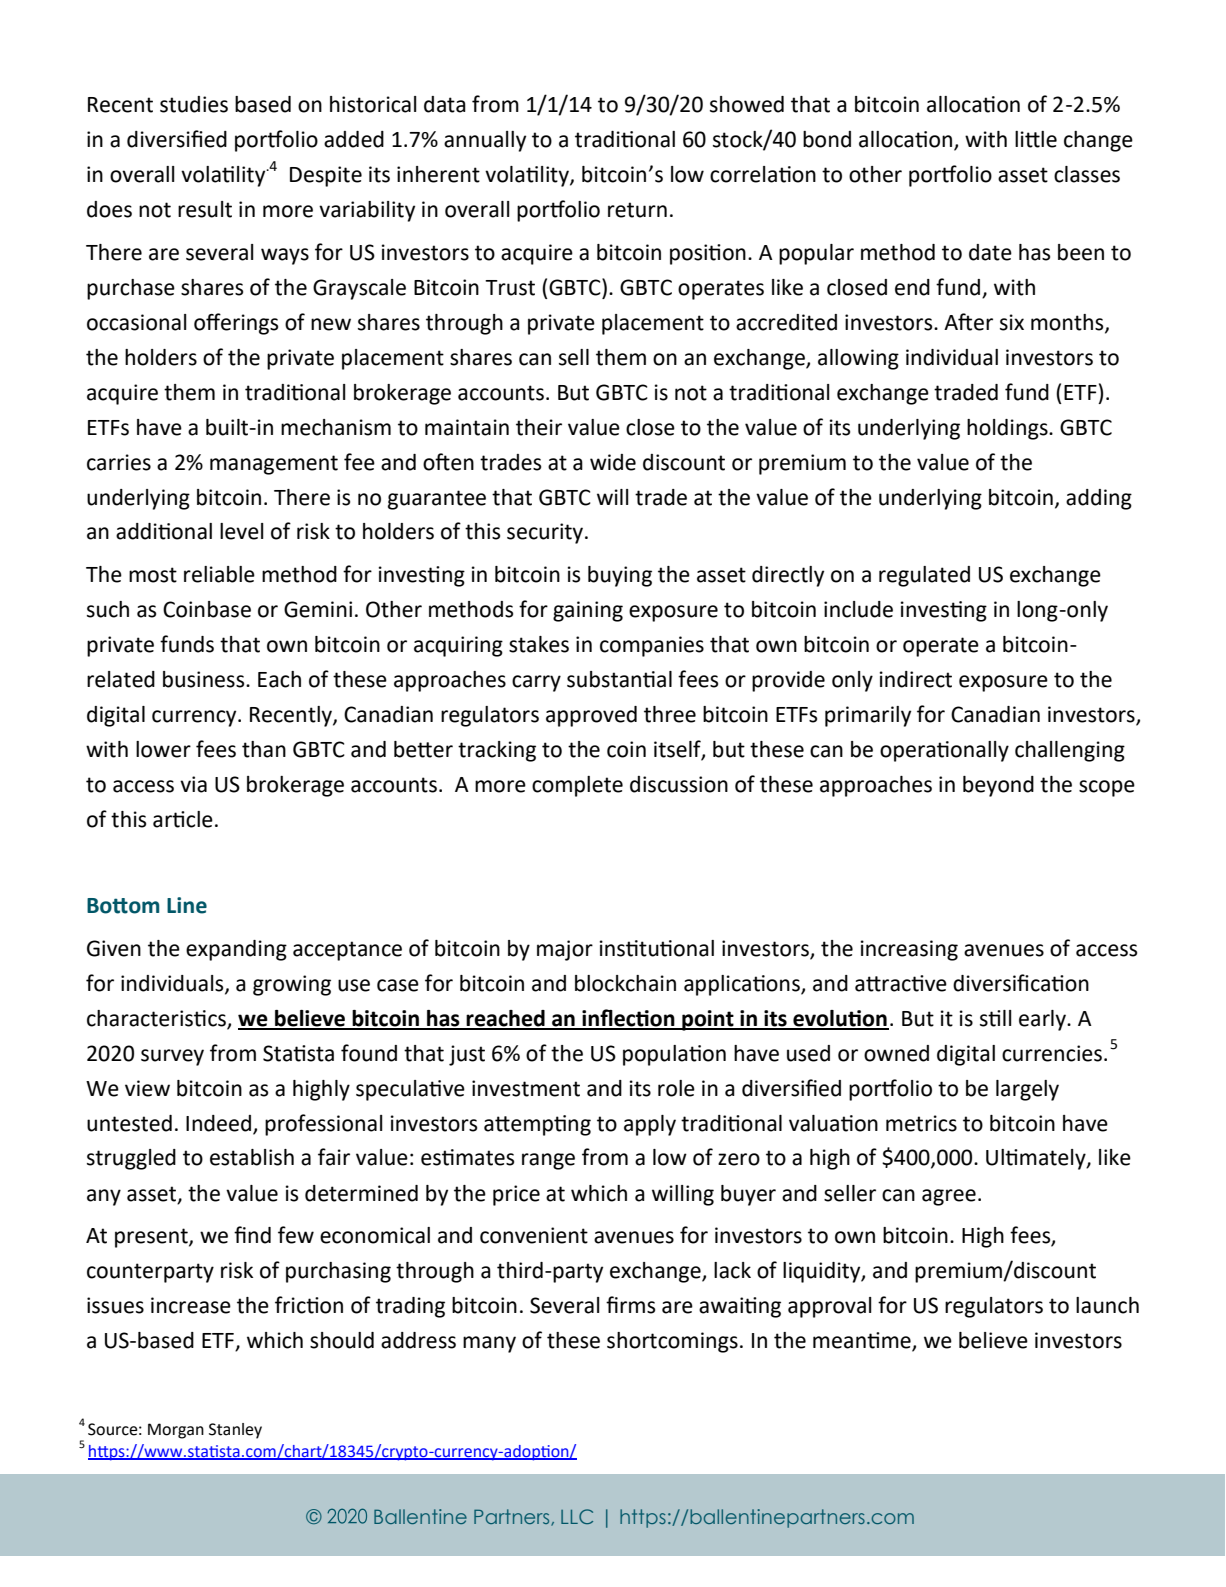  I want to click on Stanley, so click(235, 1431).
